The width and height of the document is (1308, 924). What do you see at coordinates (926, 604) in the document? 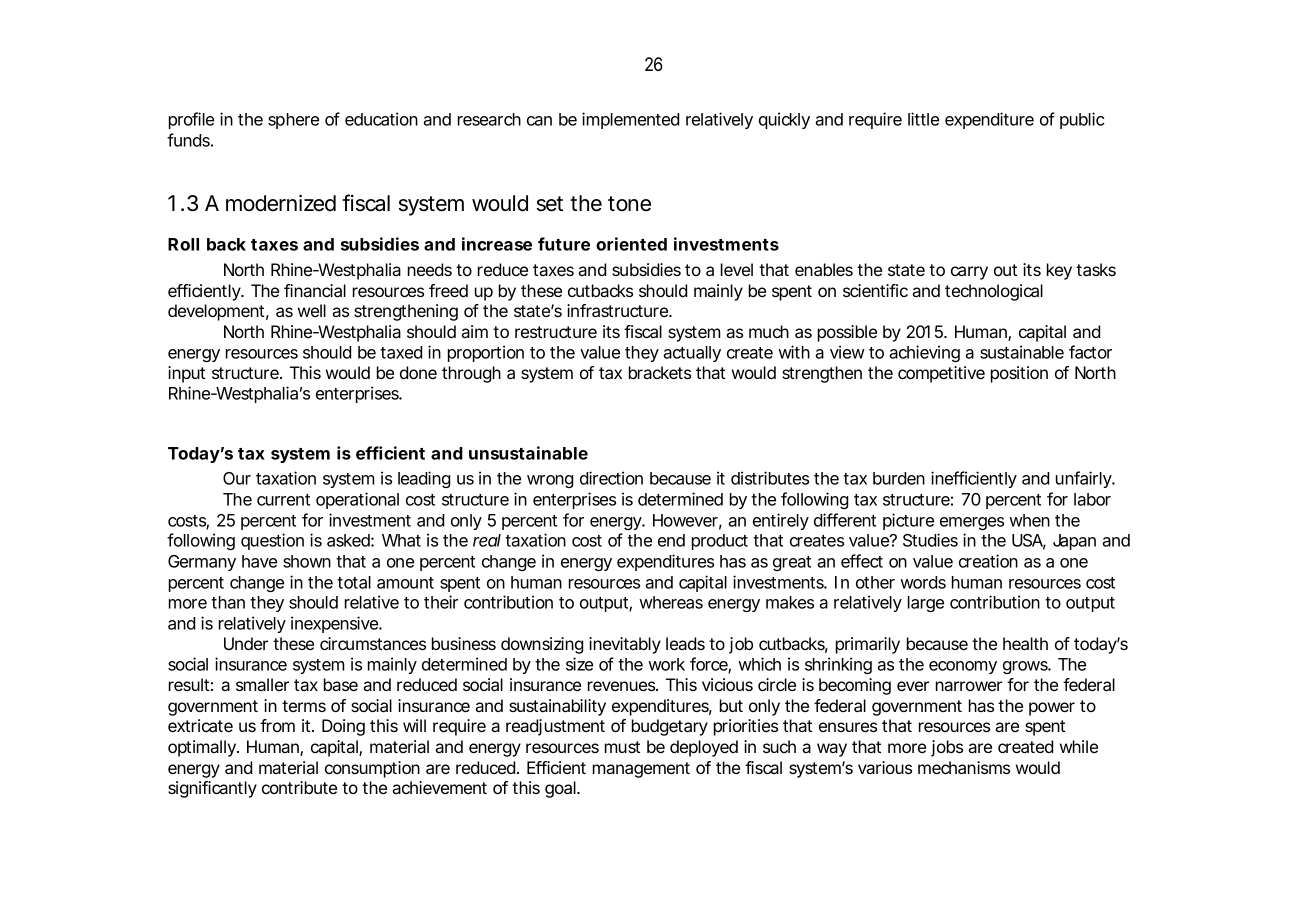
I see `large` at bounding box center [926, 604].
